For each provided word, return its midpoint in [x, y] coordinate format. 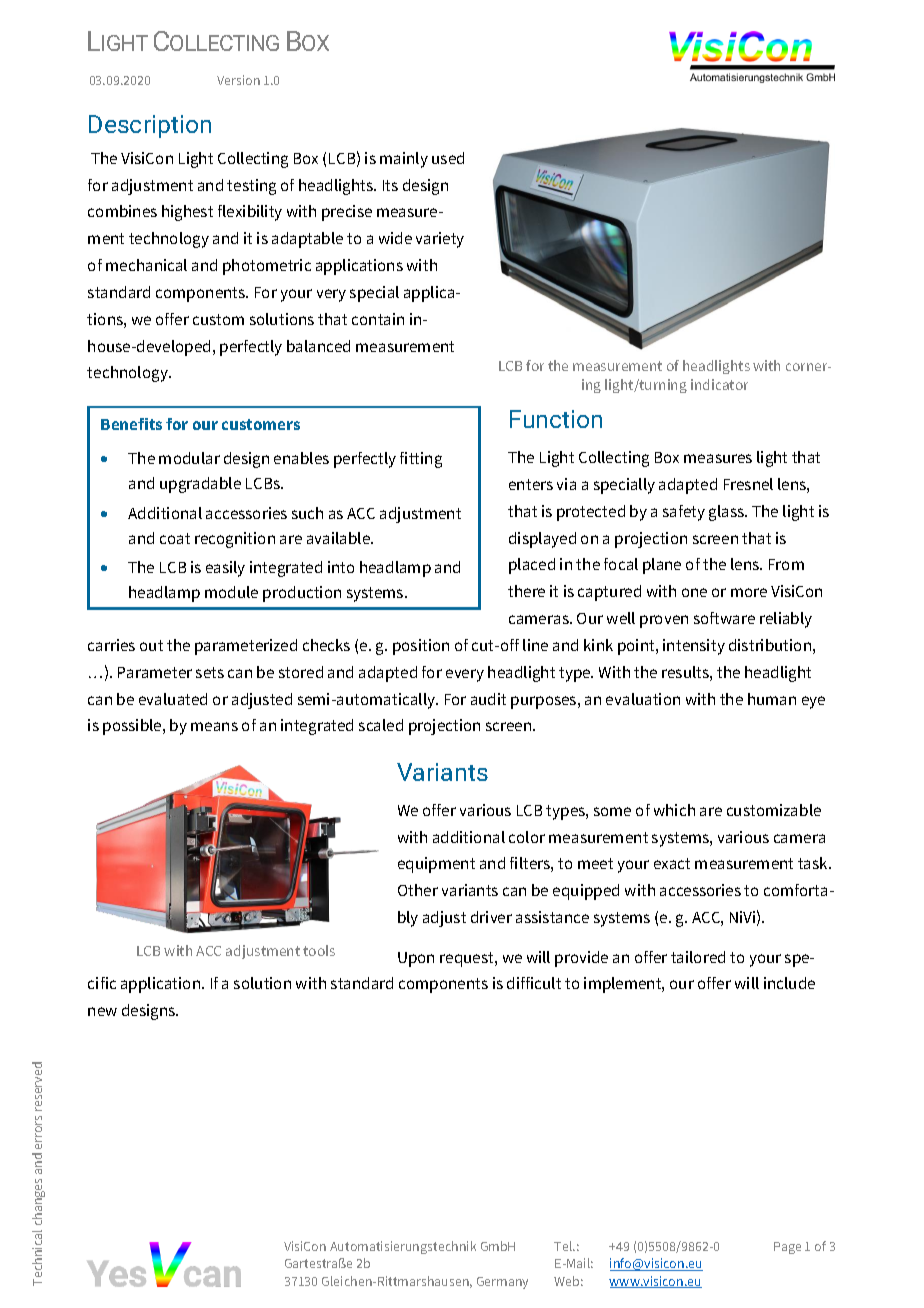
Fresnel [748, 484]
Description [150, 126]
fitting [421, 460]
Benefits [131, 424]
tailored [698, 957]
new [102, 1011]
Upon [416, 959]
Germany [502, 1283]
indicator [719, 384]
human [772, 699]
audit [488, 699]
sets [210, 672]
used [448, 158]
